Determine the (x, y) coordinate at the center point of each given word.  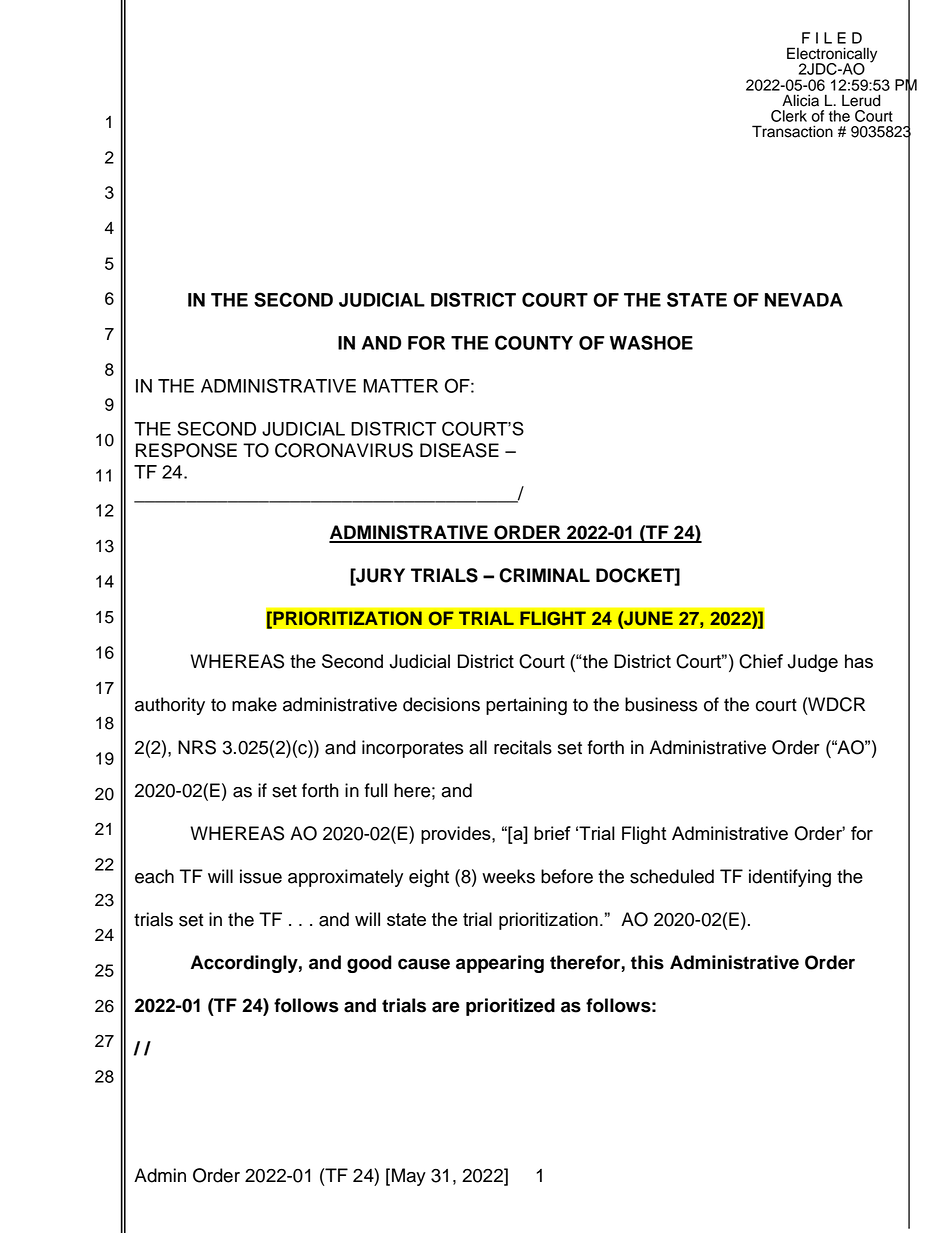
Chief (761, 661)
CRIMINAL (544, 575)
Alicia (800, 100)
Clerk (789, 116)
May (409, 1177)
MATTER (400, 386)
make (254, 704)
